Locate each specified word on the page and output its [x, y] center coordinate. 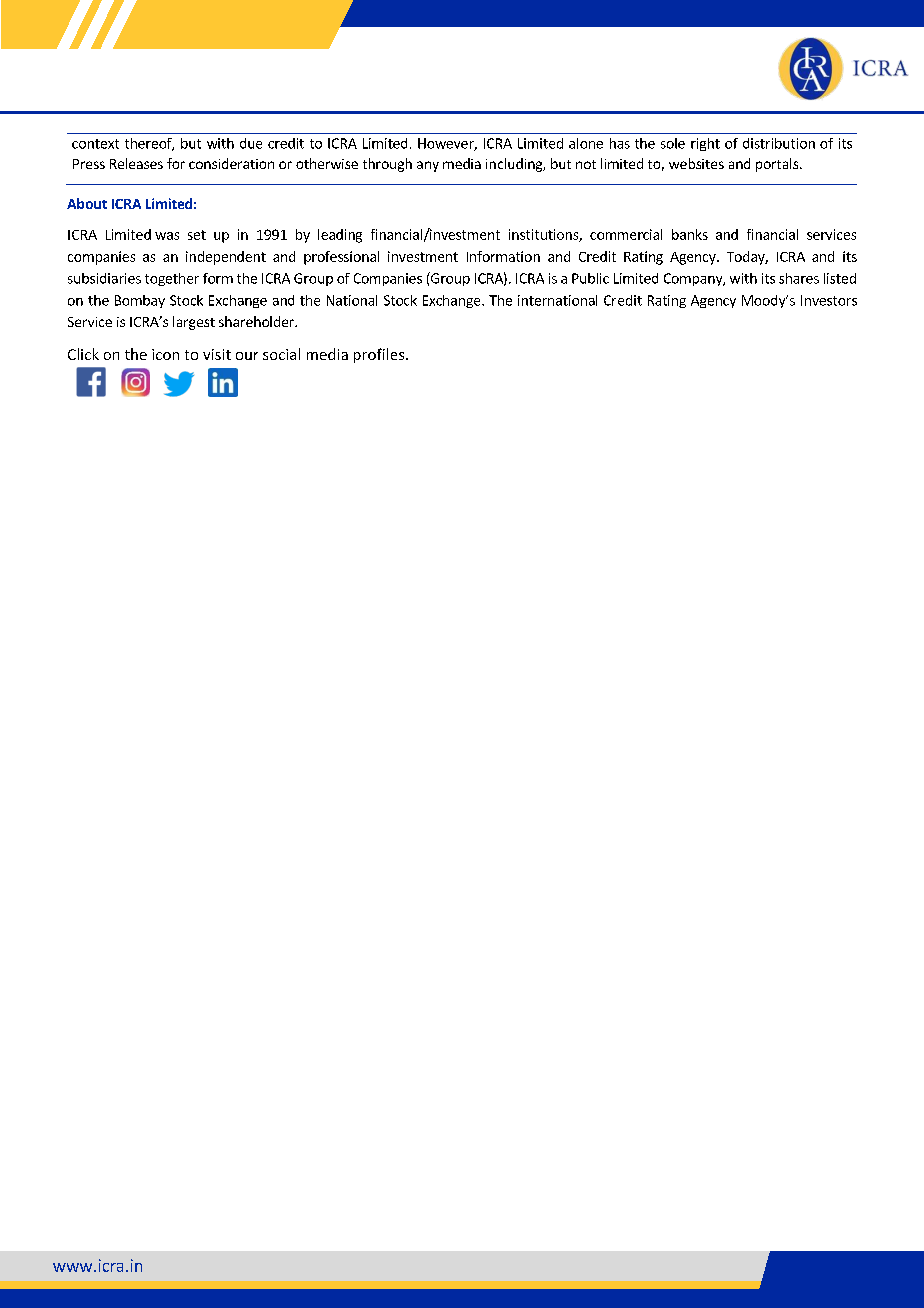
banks [690, 234]
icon [165, 354]
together [172, 279]
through [387, 165]
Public [590, 278]
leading [340, 236]
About [87, 203]
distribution [779, 143]
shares [799, 278]
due [251, 143]
